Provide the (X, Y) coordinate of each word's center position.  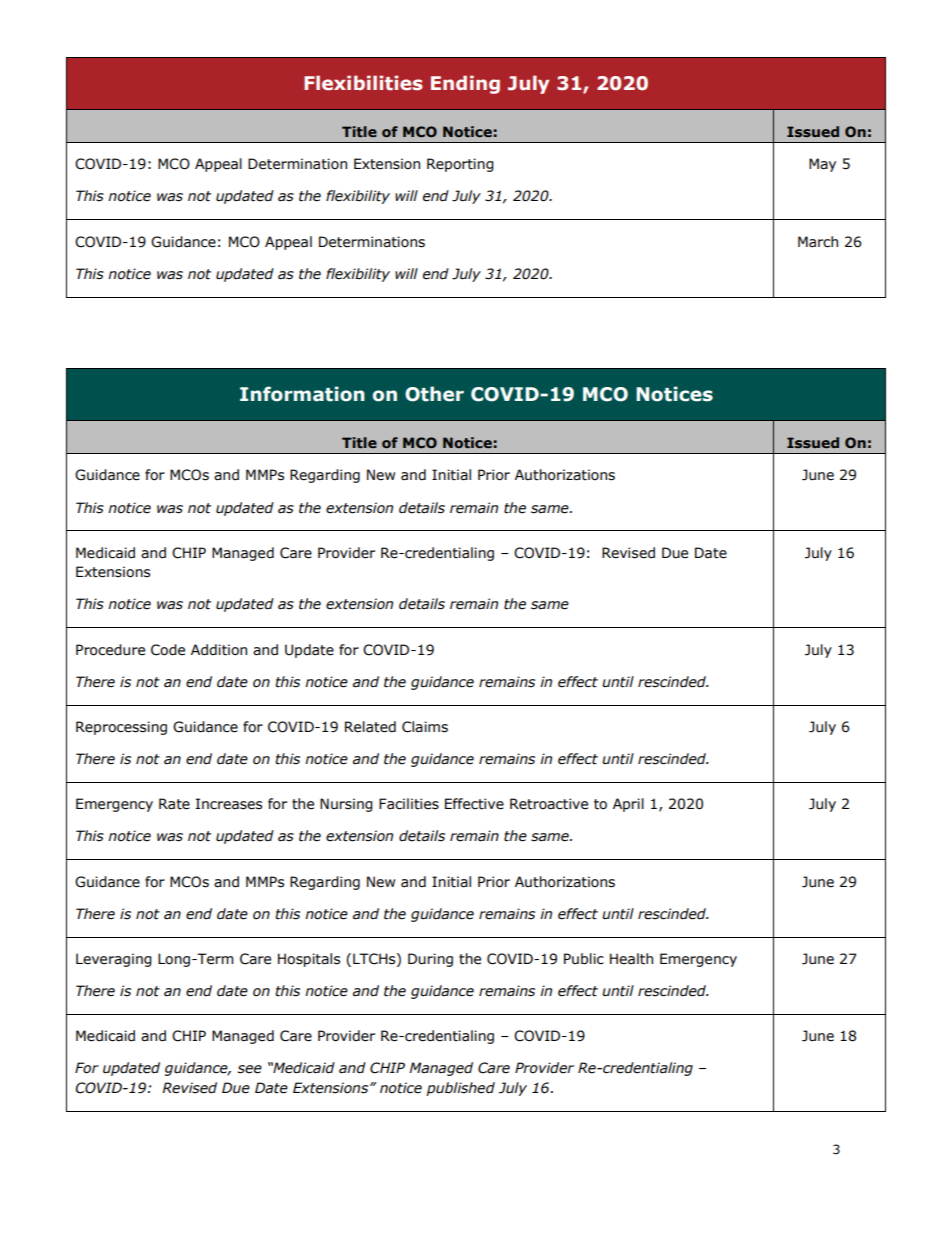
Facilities (409, 804)
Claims (425, 727)
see (250, 1069)
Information (302, 394)
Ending (465, 84)
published (460, 1089)
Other (434, 394)
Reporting (460, 165)
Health (631, 959)
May (822, 165)
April (628, 805)
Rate (174, 804)
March (818, 242)
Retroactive (549, 804)
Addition (219, 650)
